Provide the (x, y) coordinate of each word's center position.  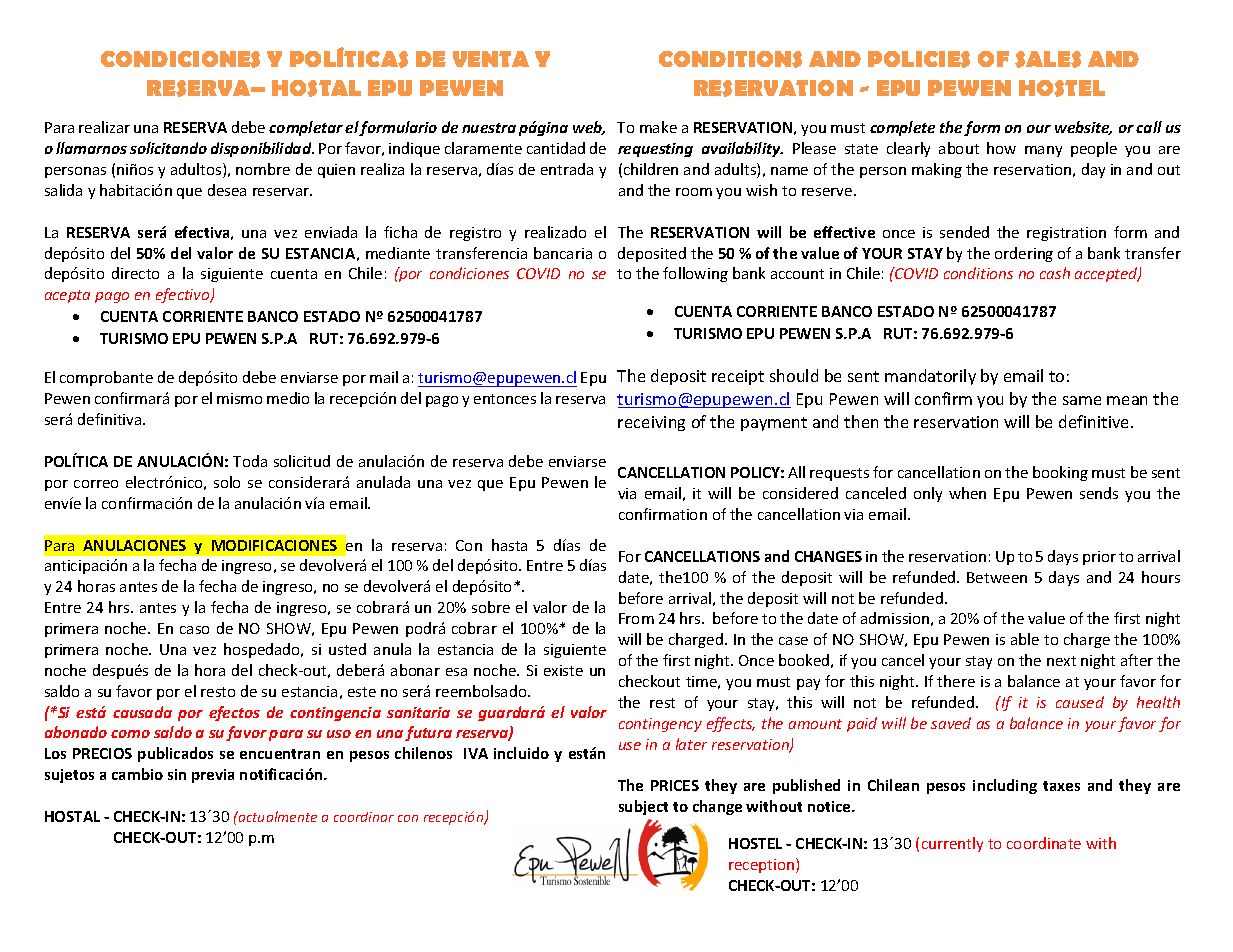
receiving (651, 423)
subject (643, 807)
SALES (1048, 59)
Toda (250, 461)
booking (1060, 473)
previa (213, 776)
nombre (263, 169)
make (658, 127)
